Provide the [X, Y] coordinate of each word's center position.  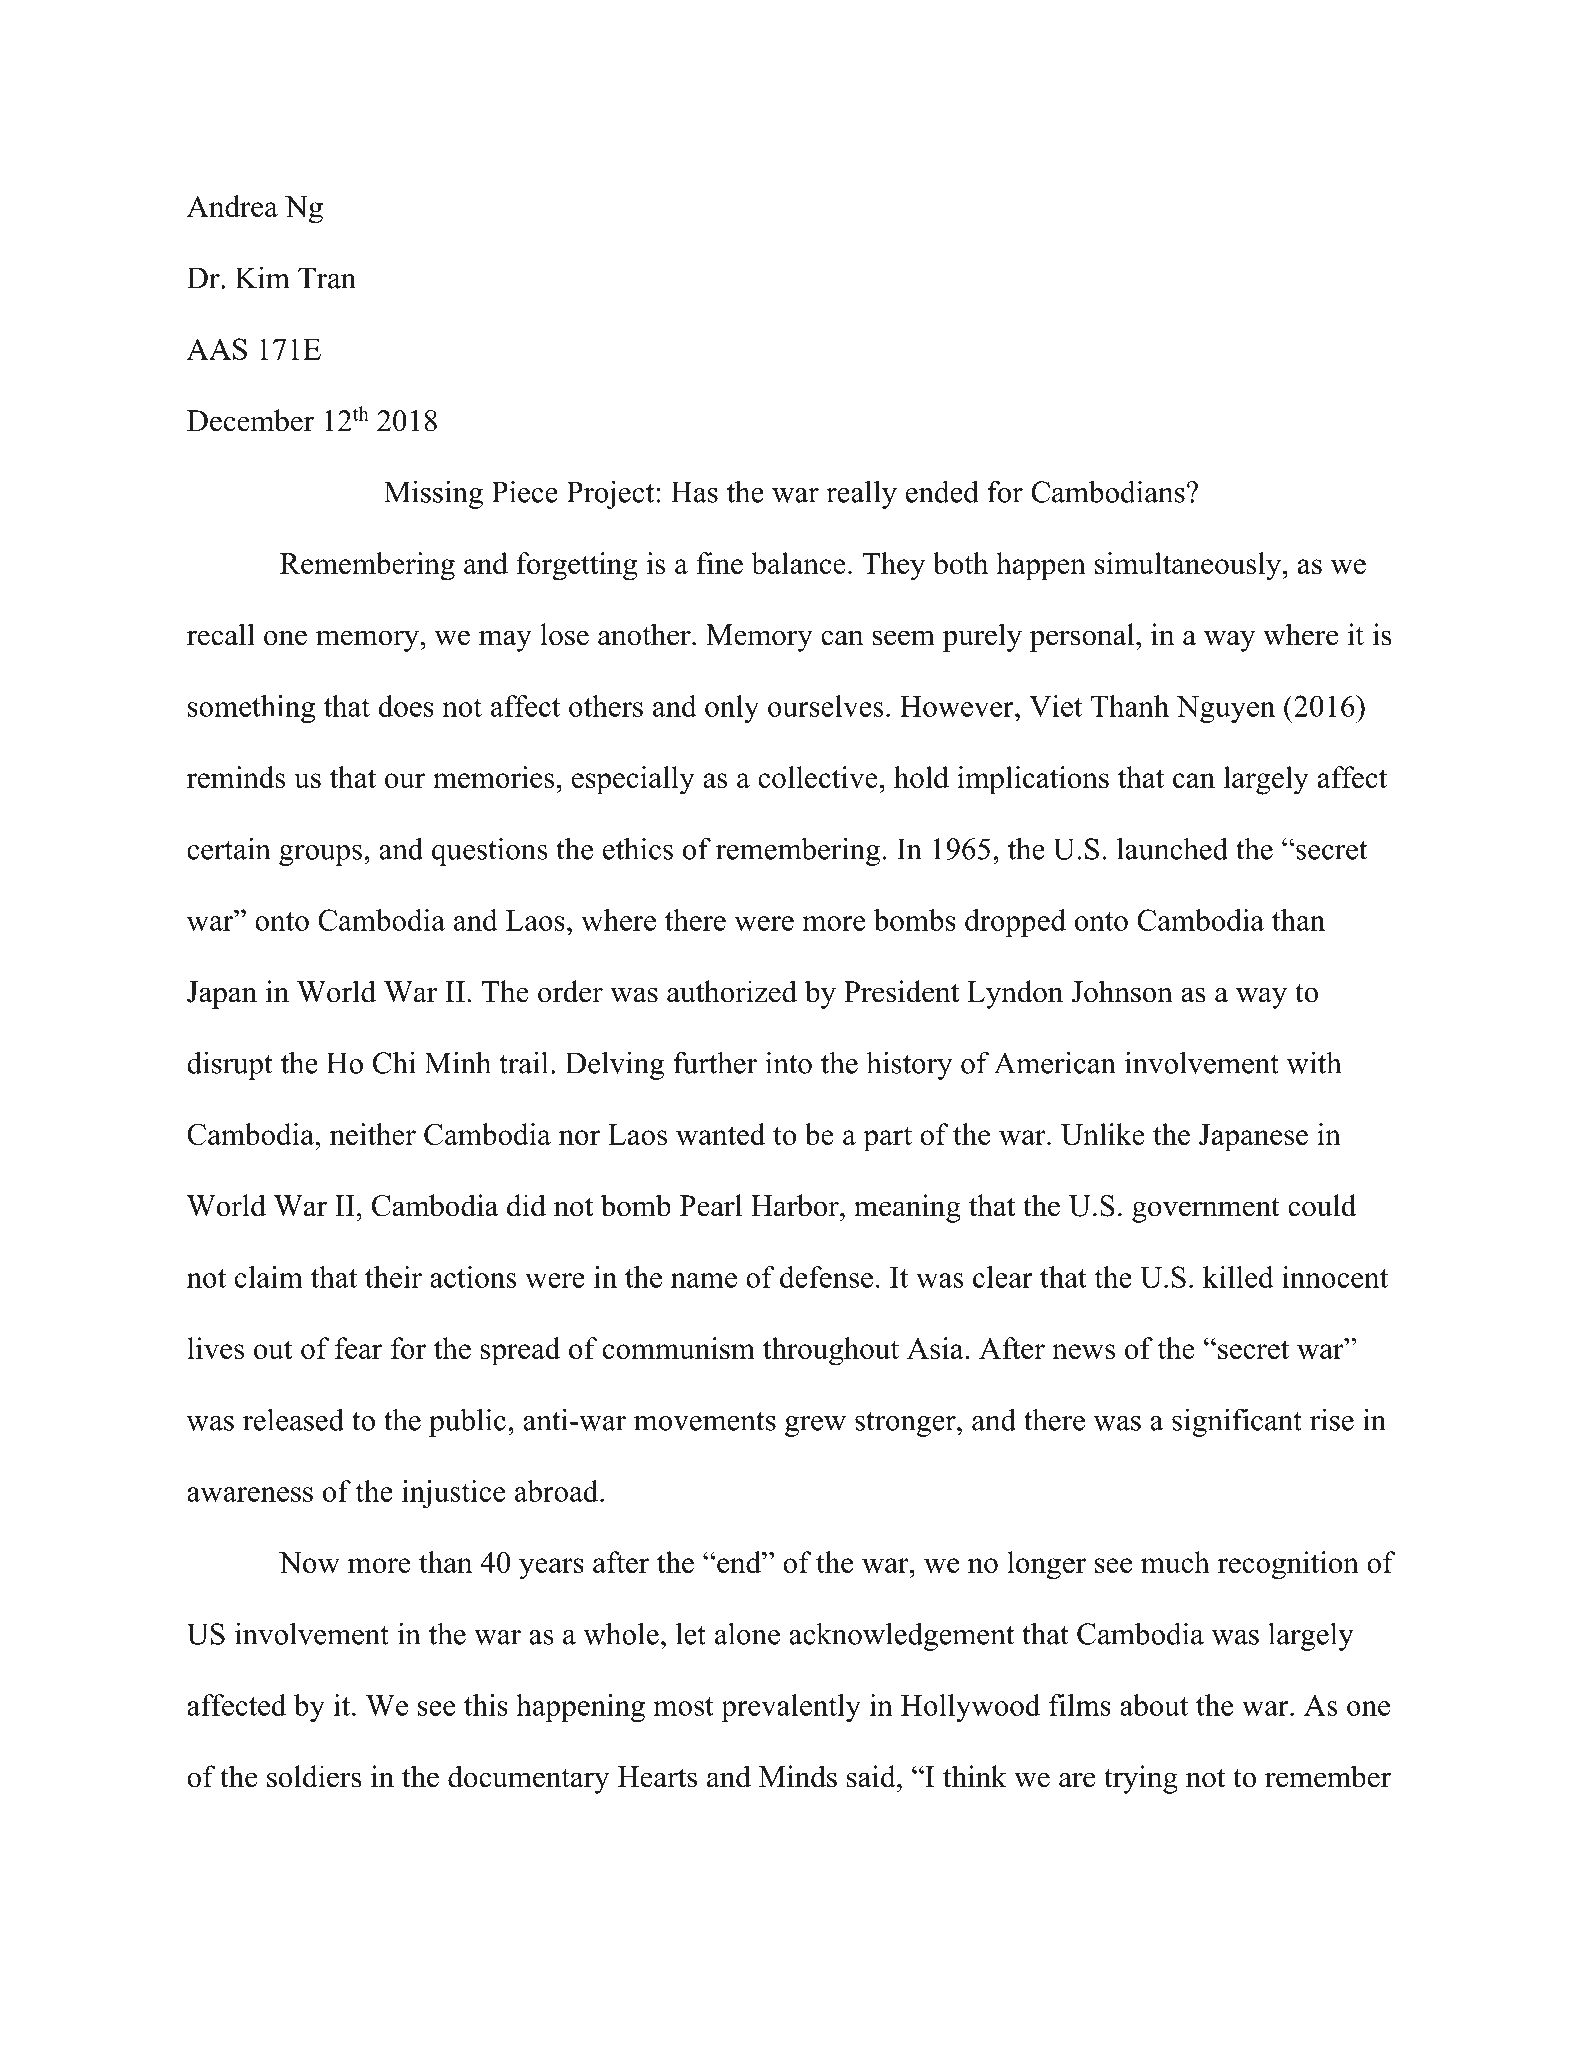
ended [942, 491]
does [406, 706]
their [393, 1277]
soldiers [314, 1776]
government [1206, 1210]
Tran [327, 278]
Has [694, 492]
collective [818, 777]
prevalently [791, 1708]
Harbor [796, 1205]
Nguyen [1225, 709]
